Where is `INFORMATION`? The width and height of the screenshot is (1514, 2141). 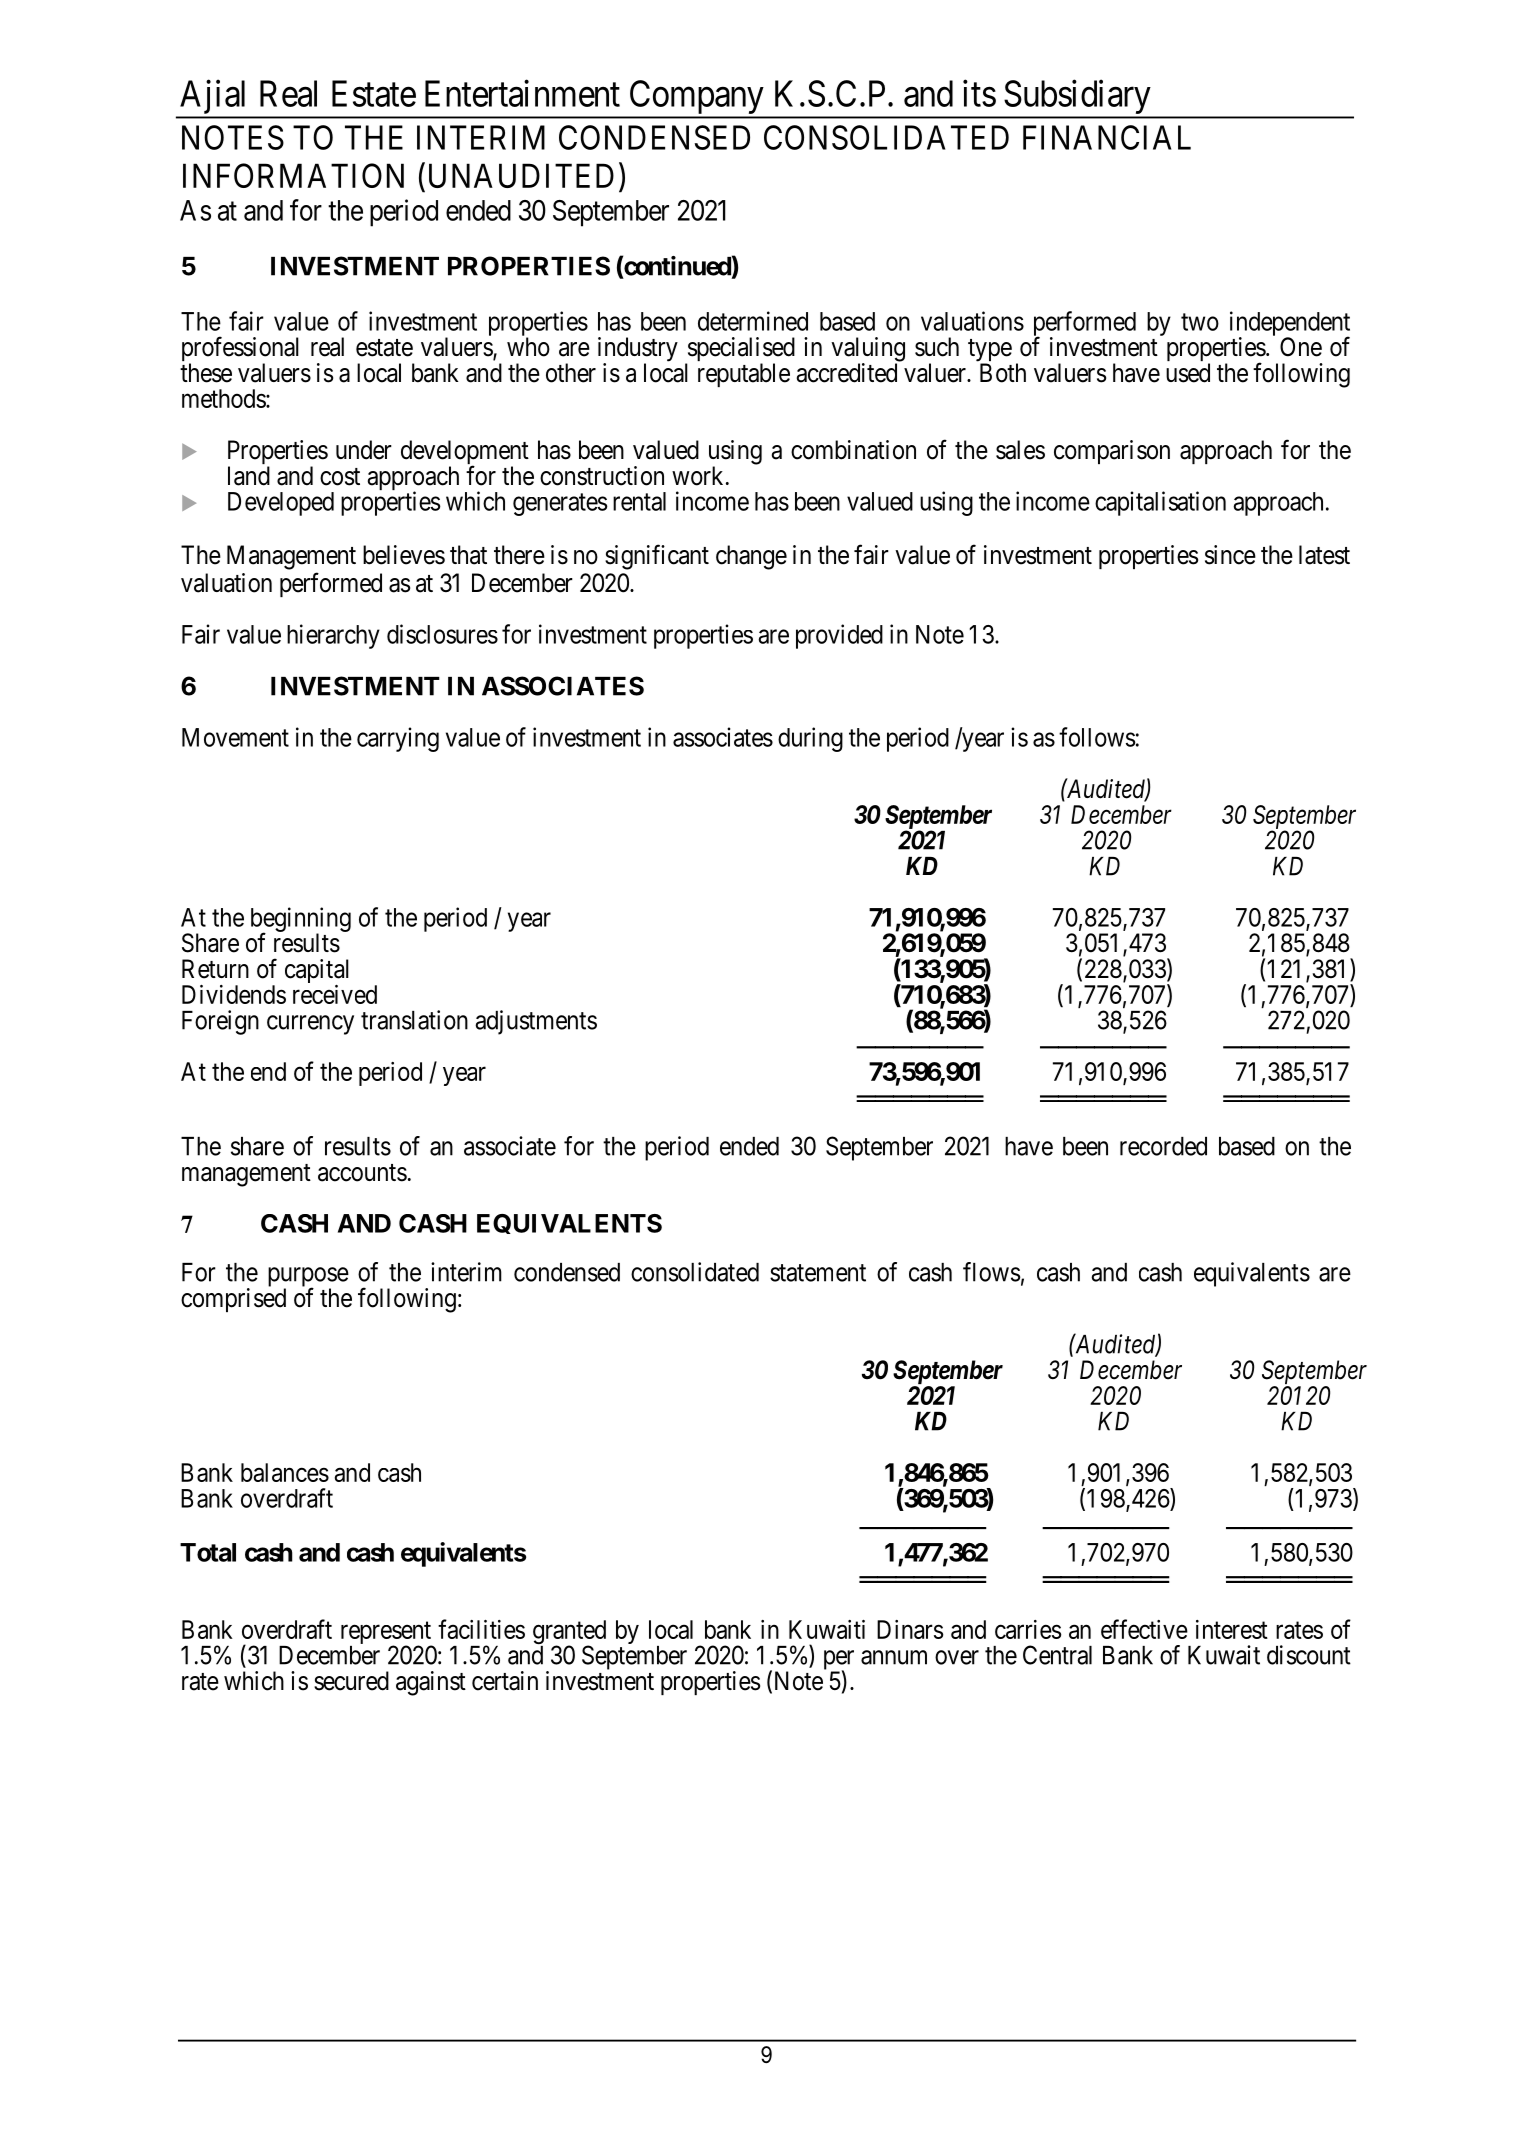
INFORMATION is located at coordinates (293, 175).
